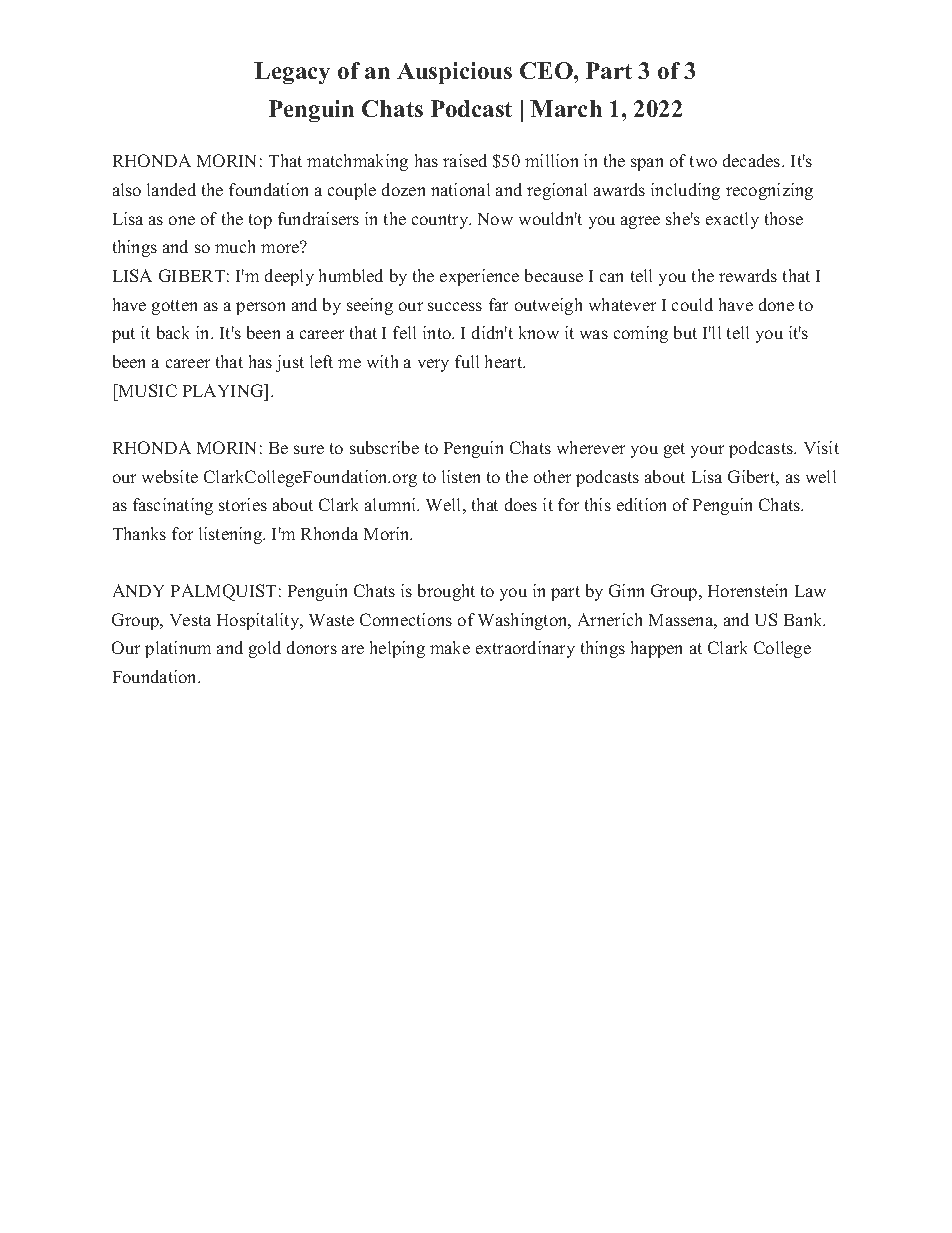 Image resolution: width=952 pixels, height=1233 pixels. Describe the element at coordinates (467, 361) in the image. I see `full` at that location.
